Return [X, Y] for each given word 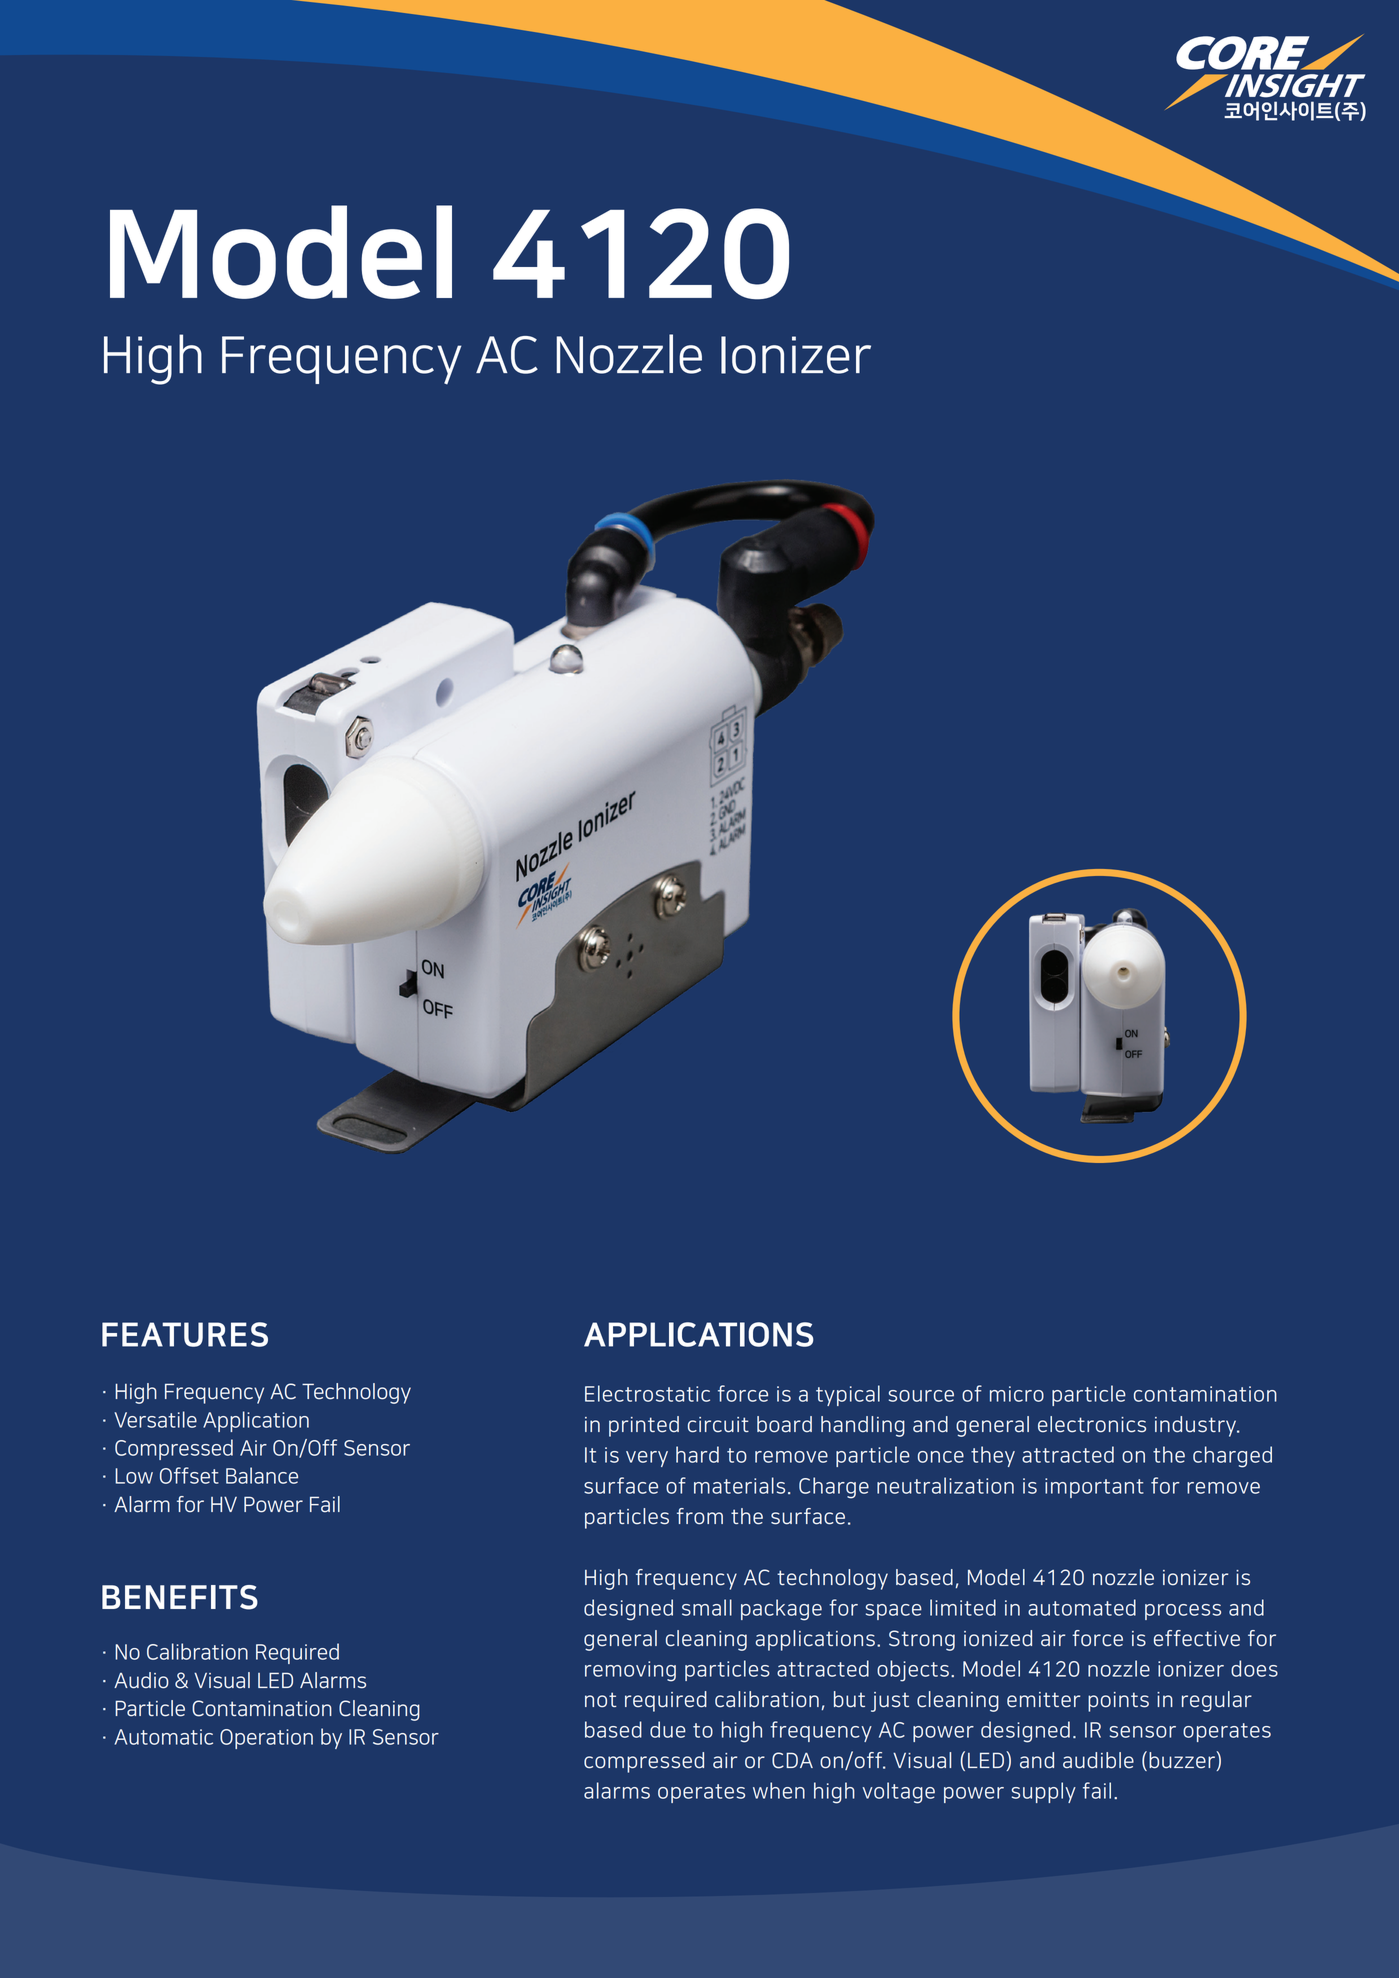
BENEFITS [180, 1597]
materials [739, 1485]
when [779, 1790]
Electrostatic [647, 1393]
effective [1197, 1638]
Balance [262, 1475]
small [707, 1607]
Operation [266, 1739]
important [1094, 1488]
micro [1017, 1394]
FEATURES [185, 1334]
